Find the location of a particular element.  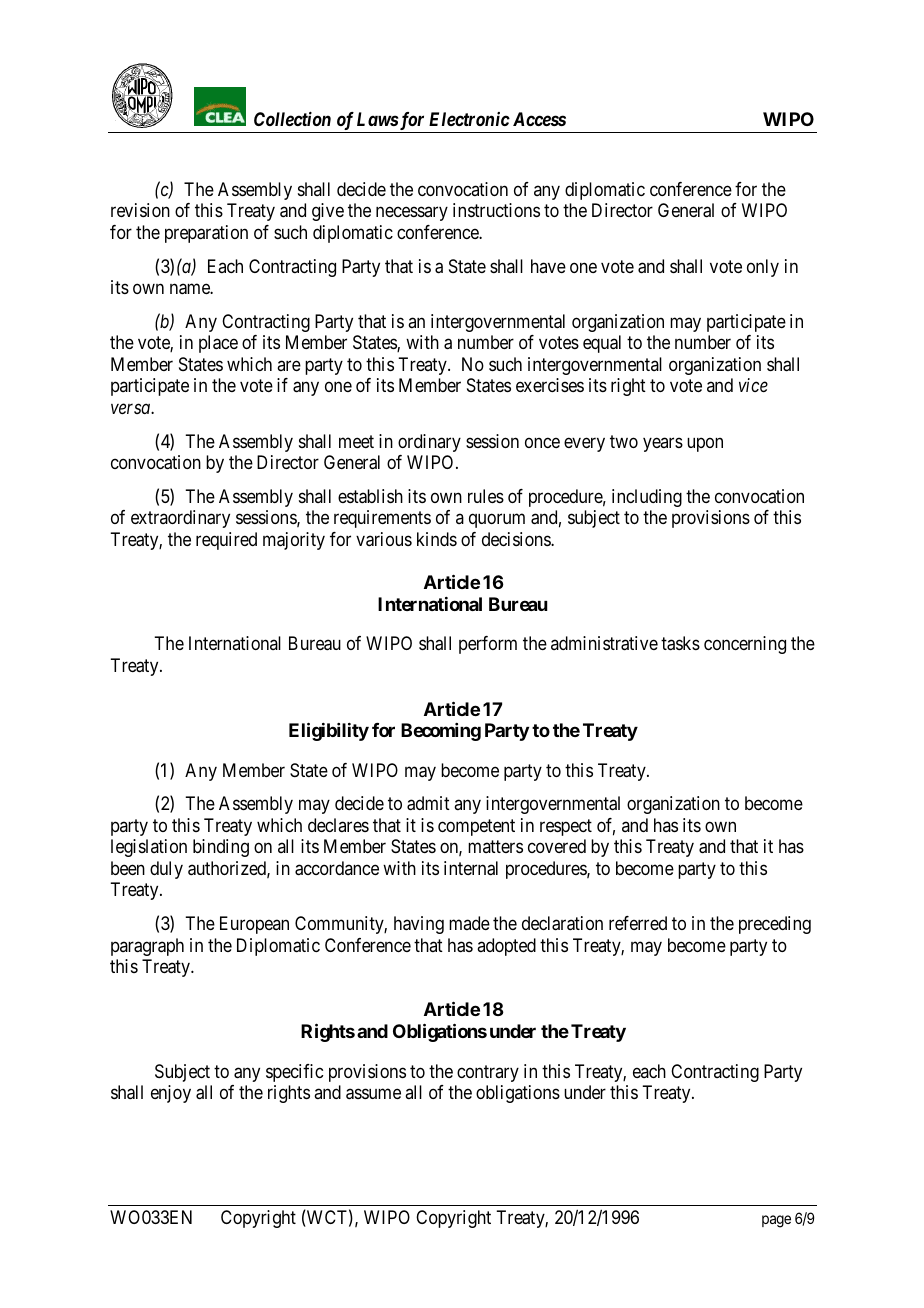

Eligibility is located at coordinates (329, 731).
